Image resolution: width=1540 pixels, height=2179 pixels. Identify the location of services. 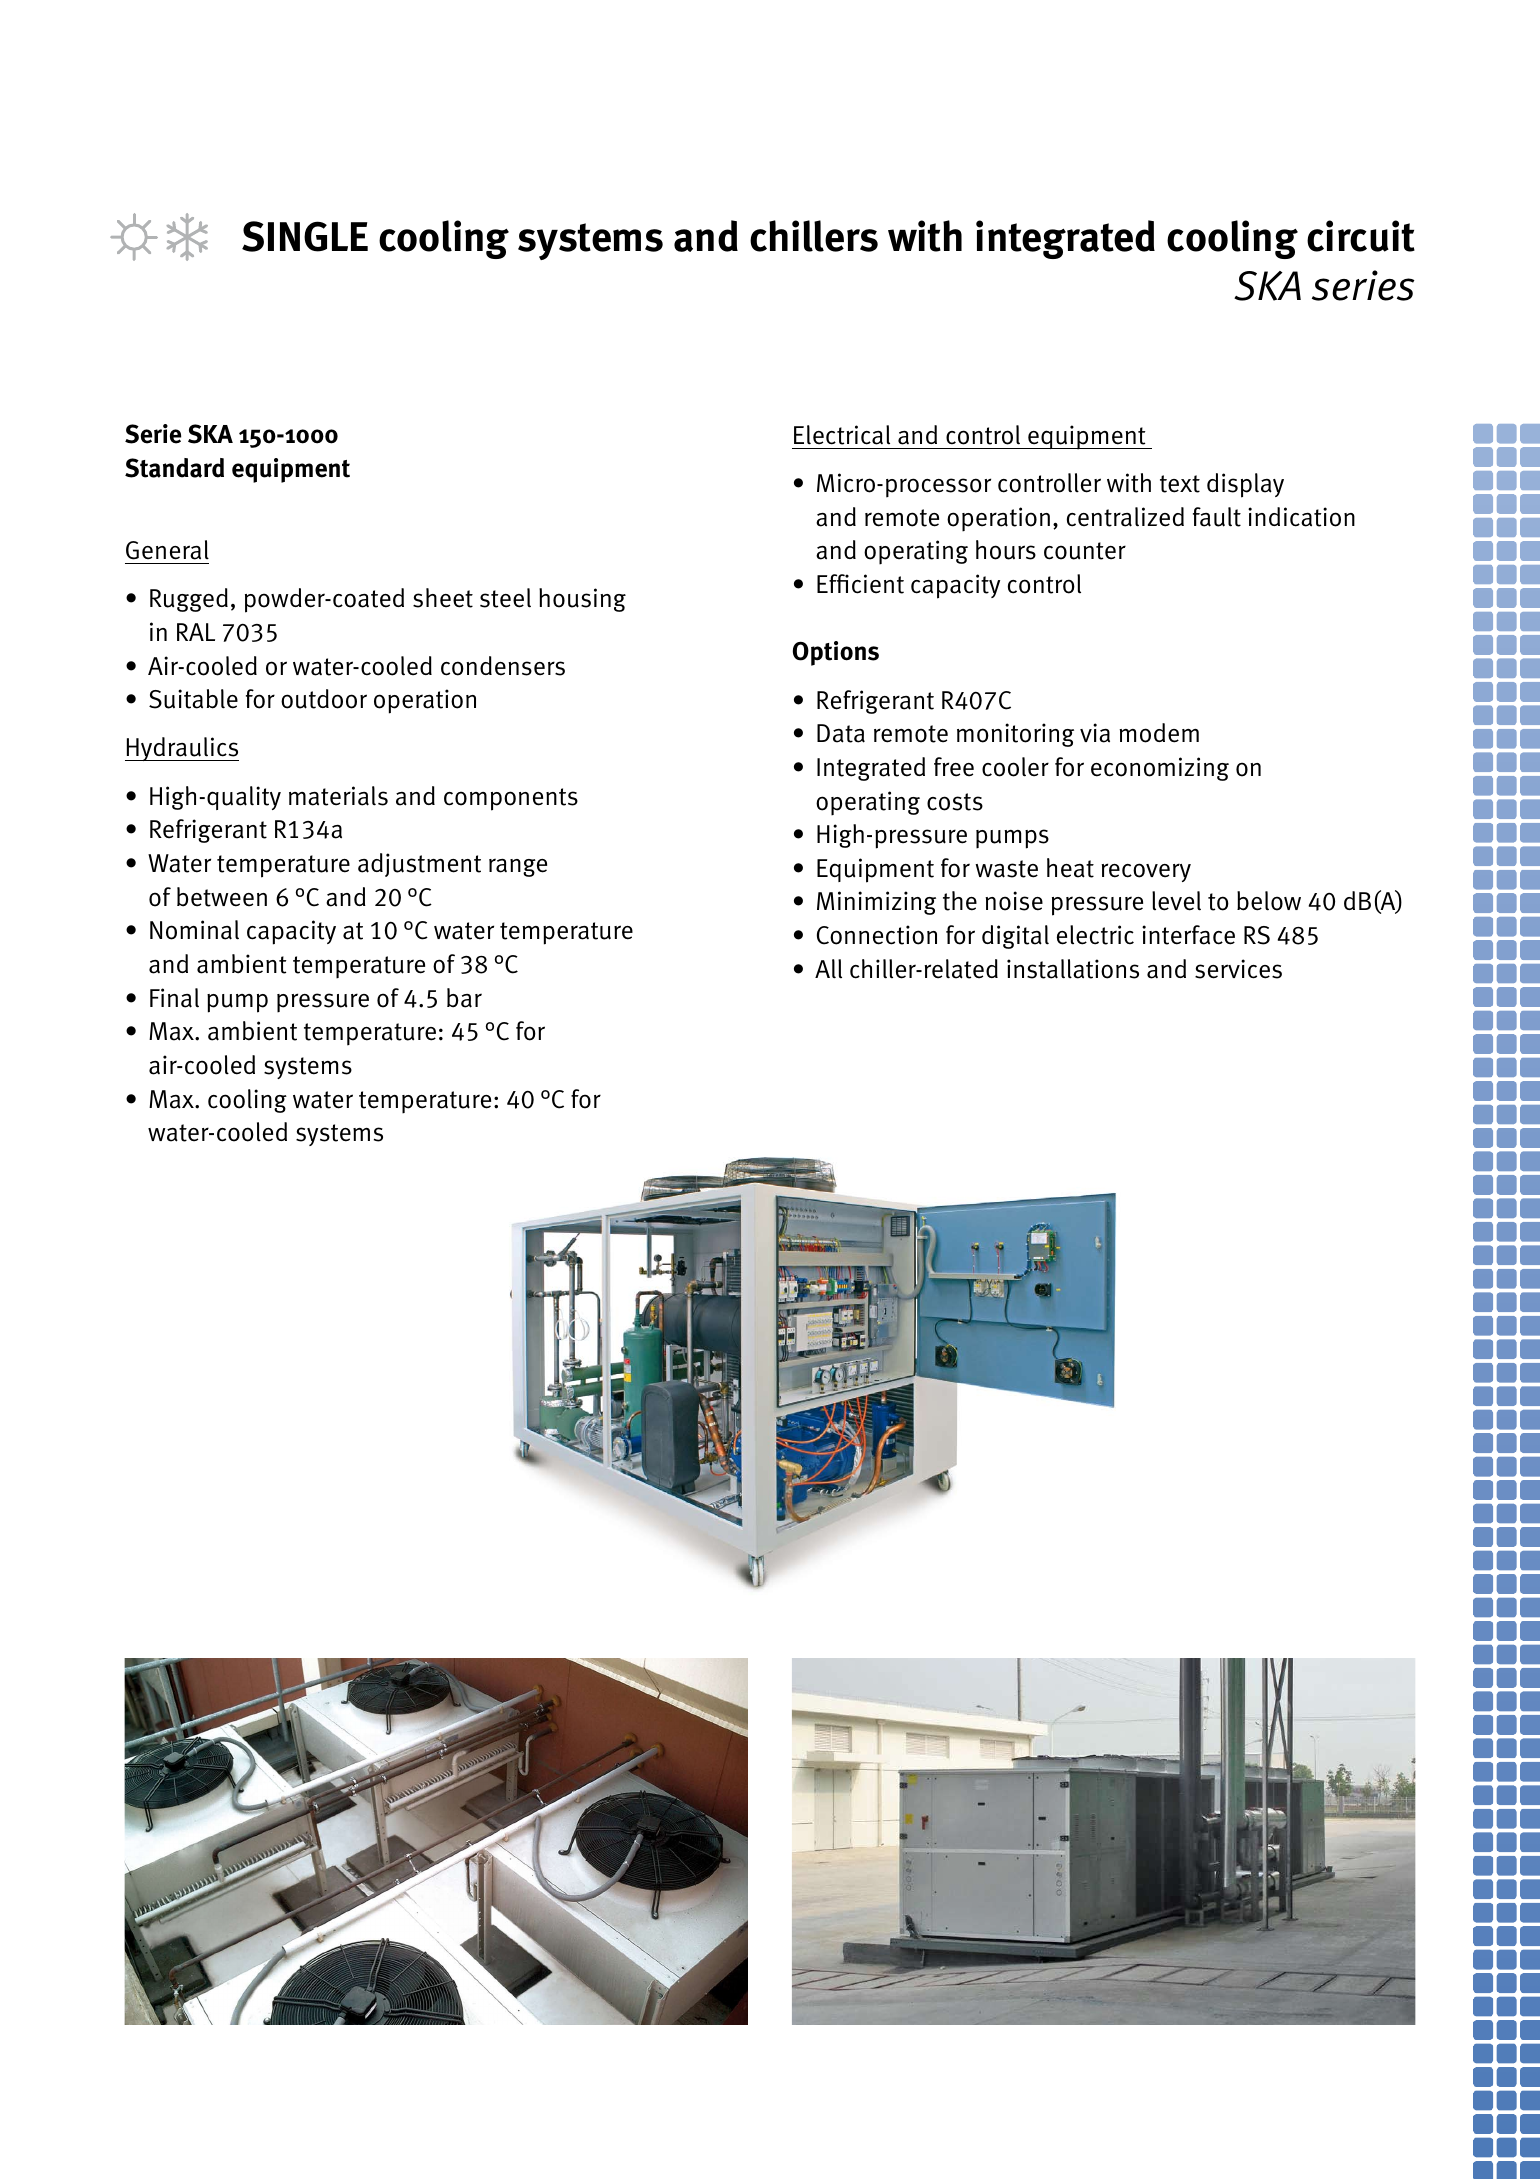
(1238, 969).
